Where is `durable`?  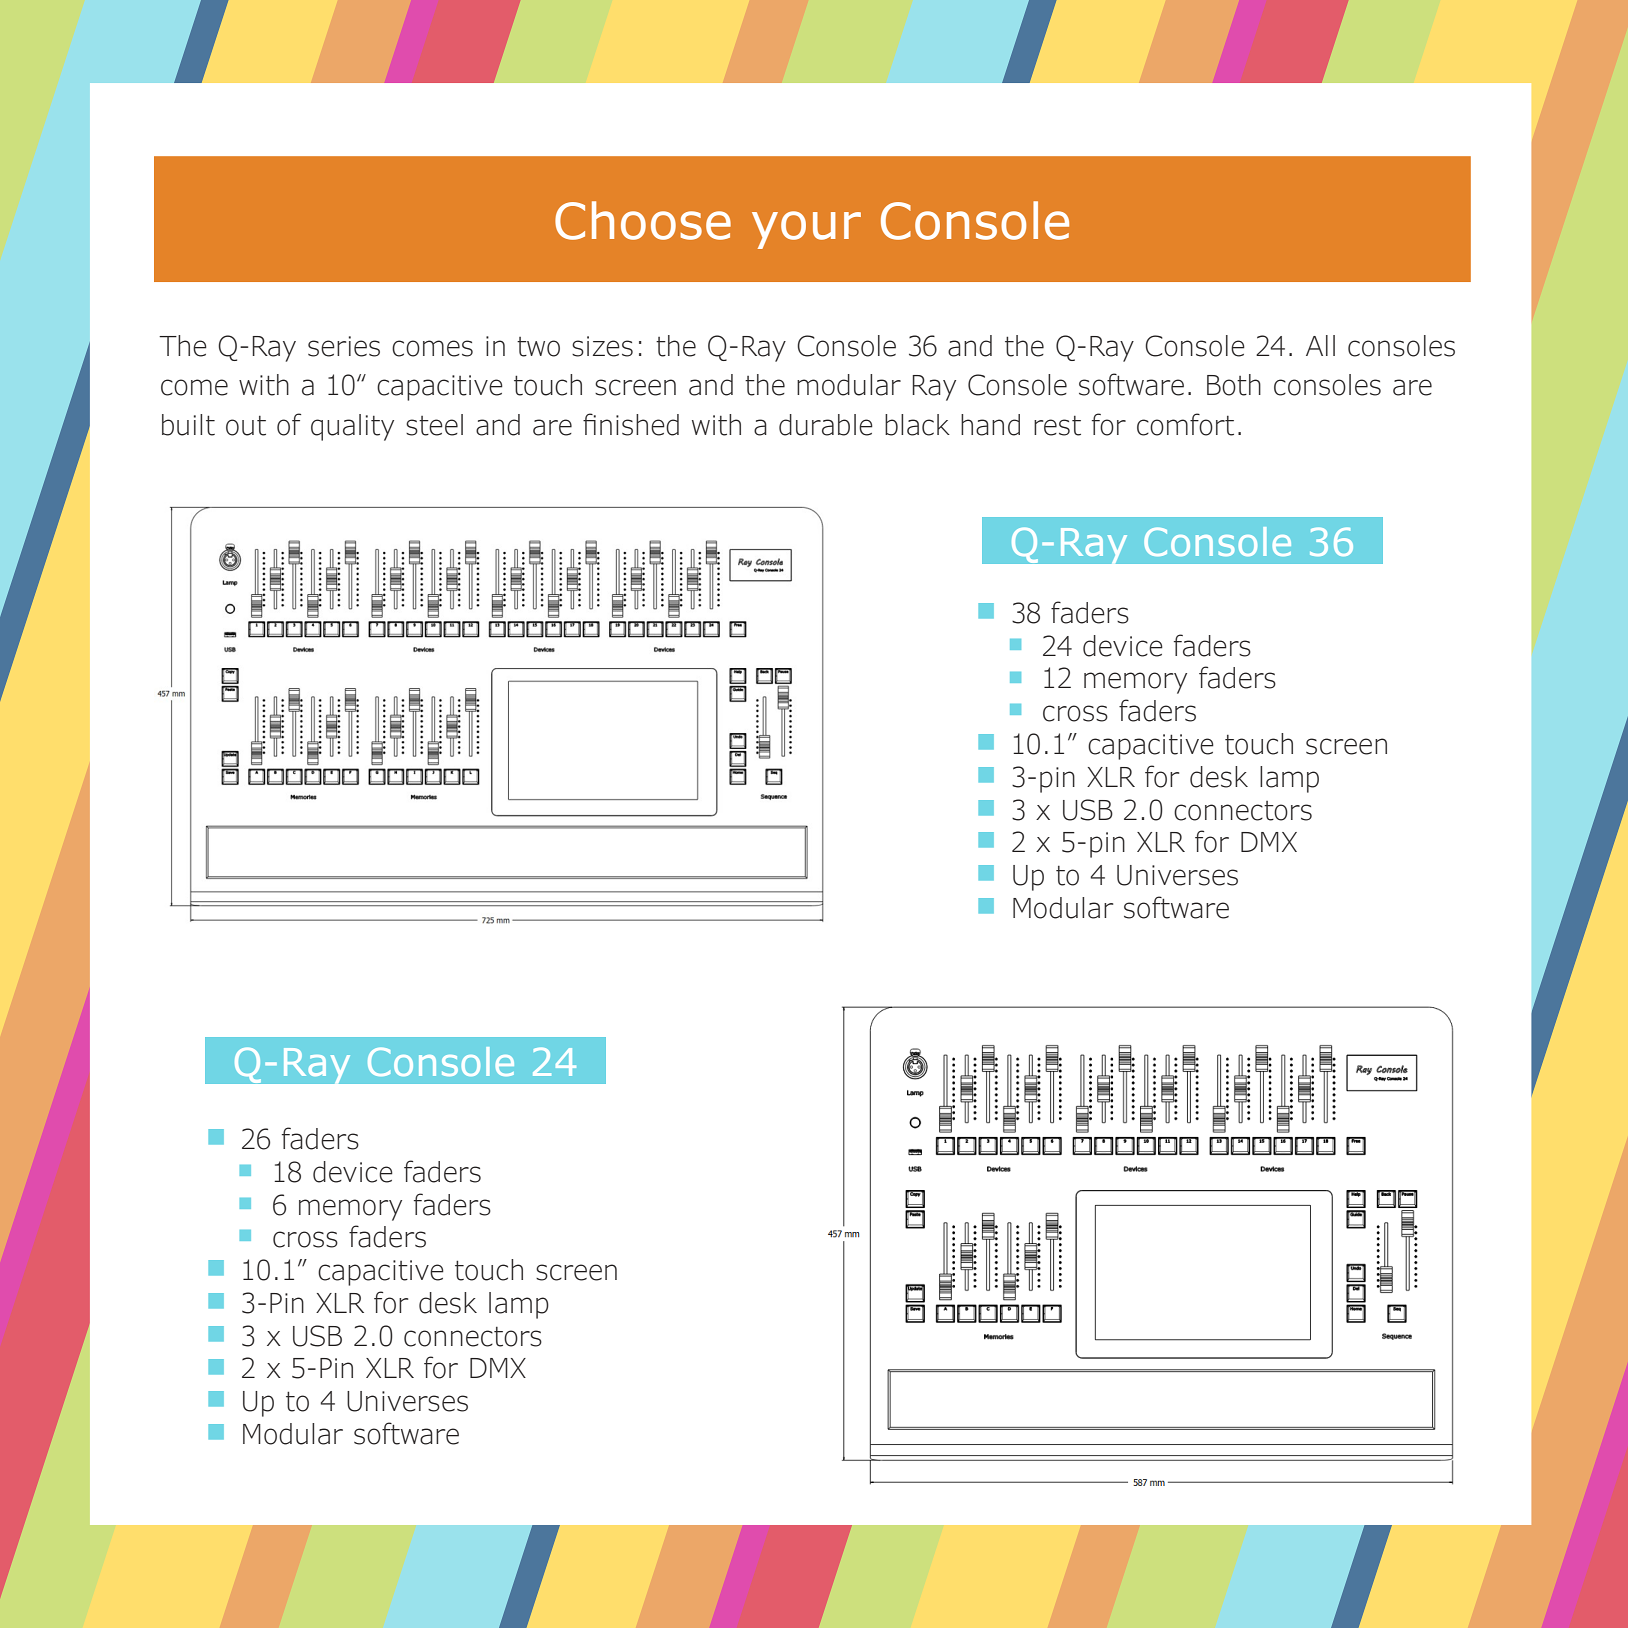 durable is located at coordinates (826, 425).
